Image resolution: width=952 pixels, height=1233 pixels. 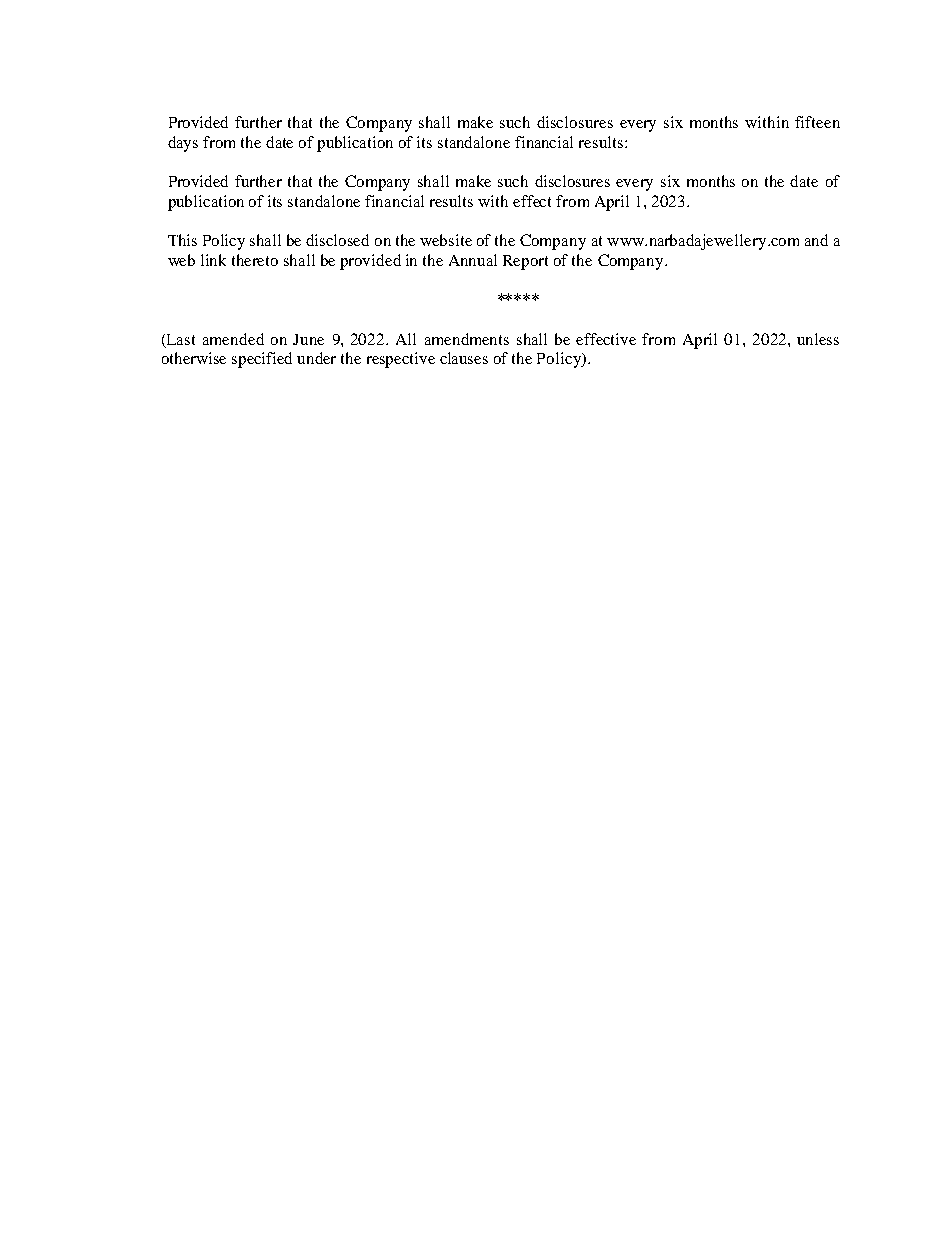 What do you see at coordinates (262, 360) in the image?
I see `specified` at bounding box center [262, 360].
